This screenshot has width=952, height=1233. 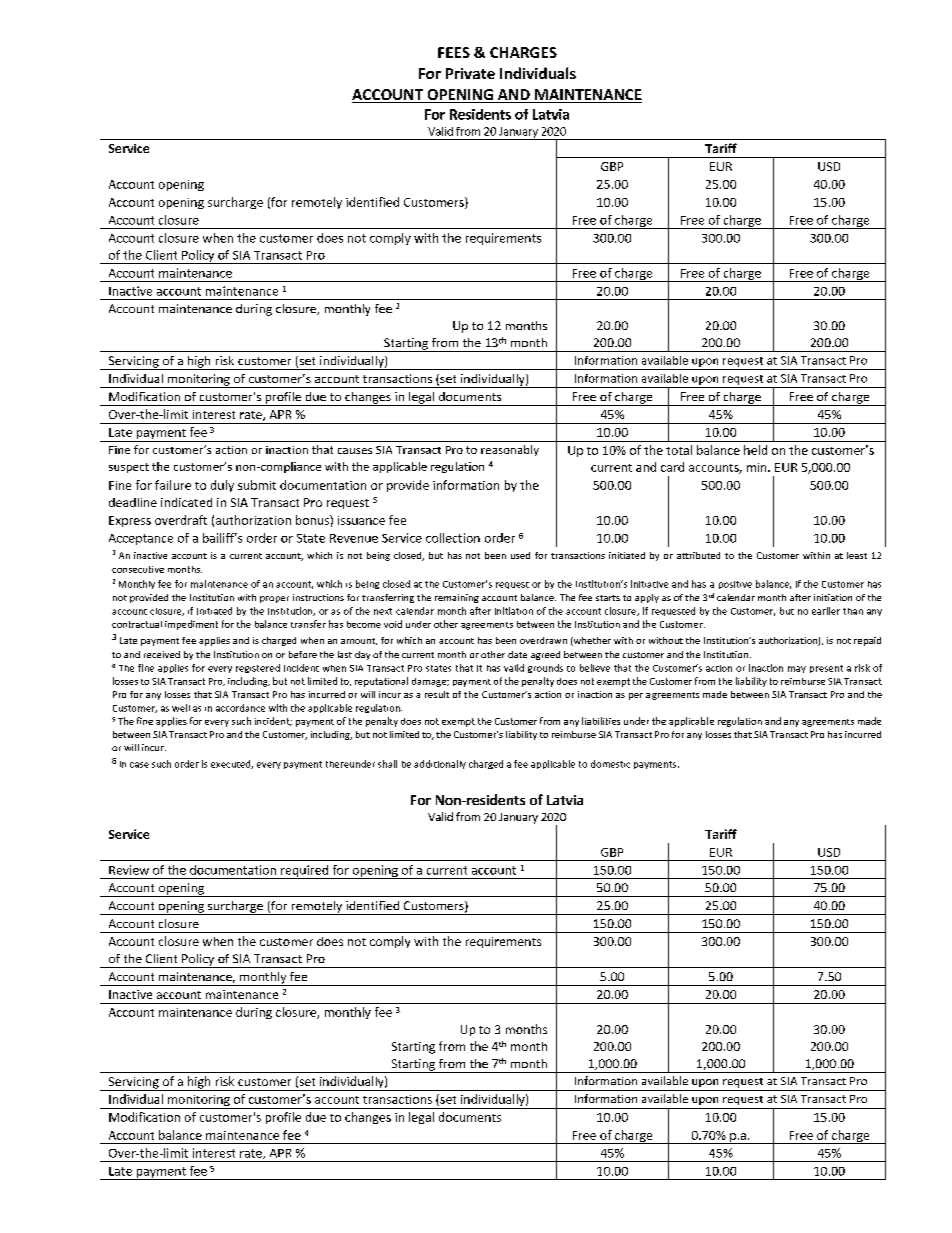 I want to click on FEES, so click(x=454, y=52).
